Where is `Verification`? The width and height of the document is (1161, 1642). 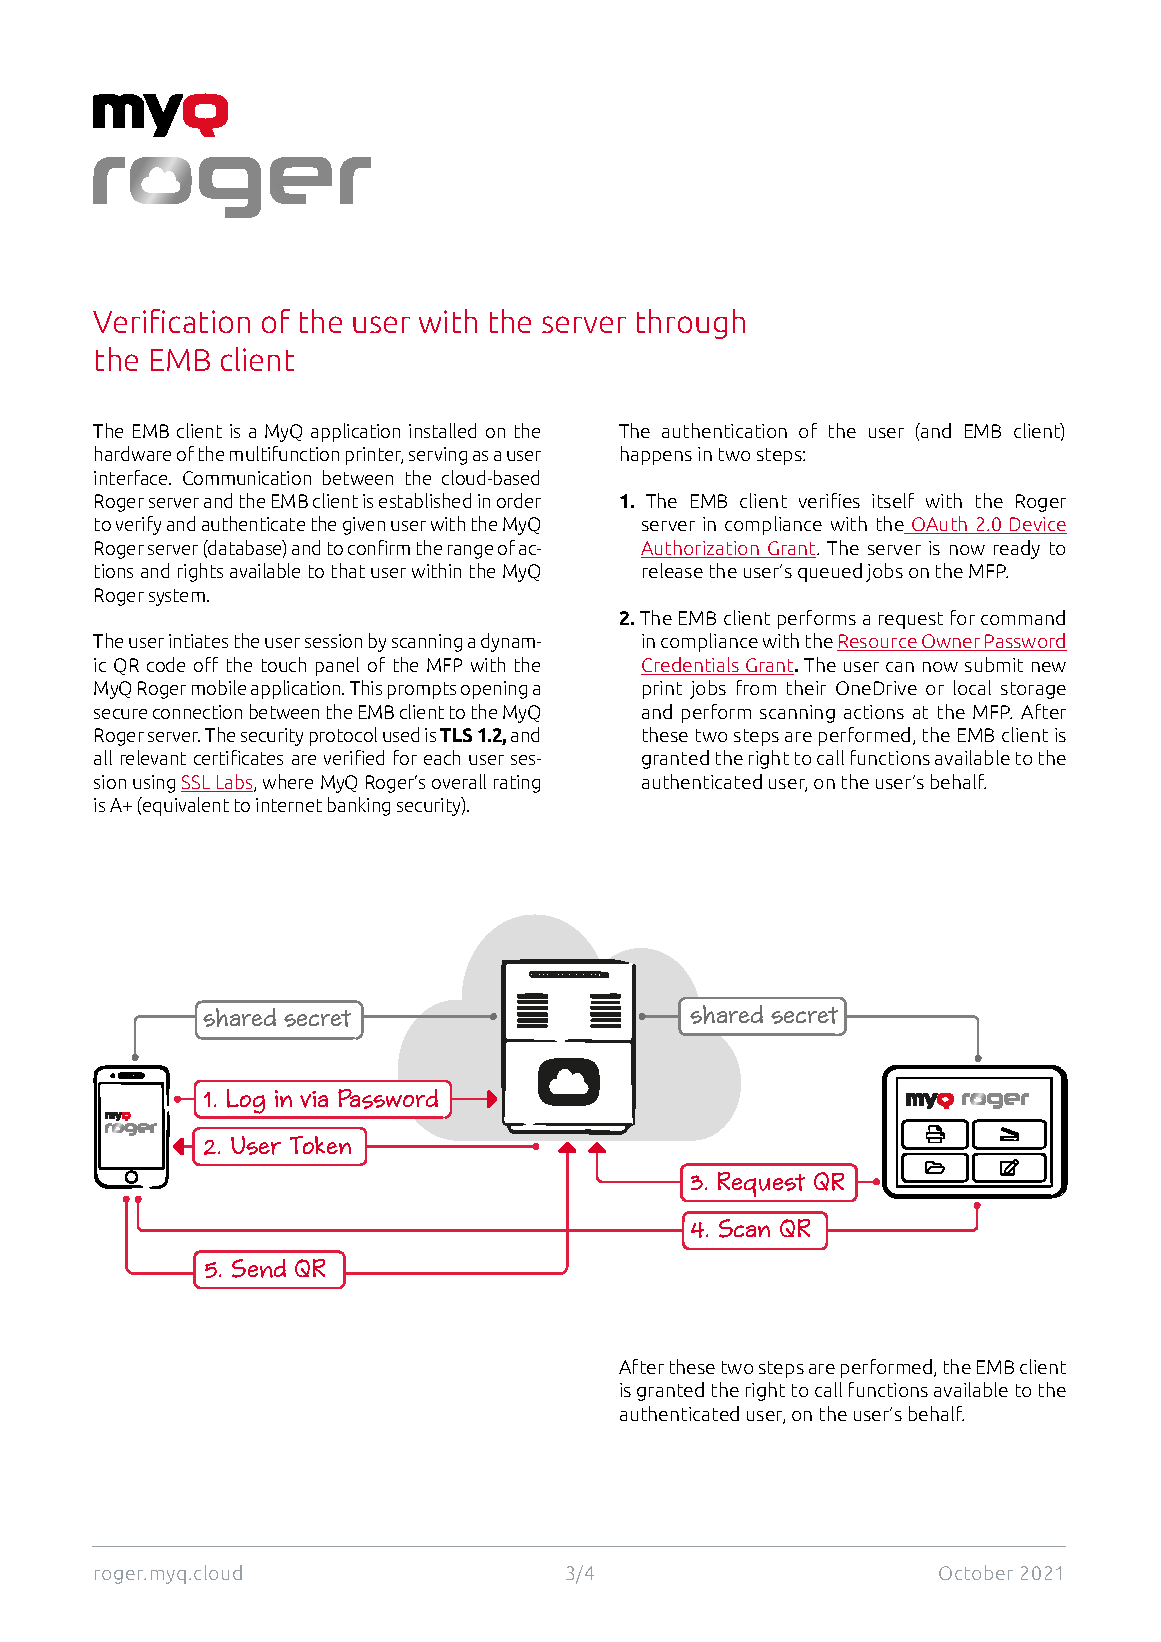 Verification is located at coordinates (171, 321).
